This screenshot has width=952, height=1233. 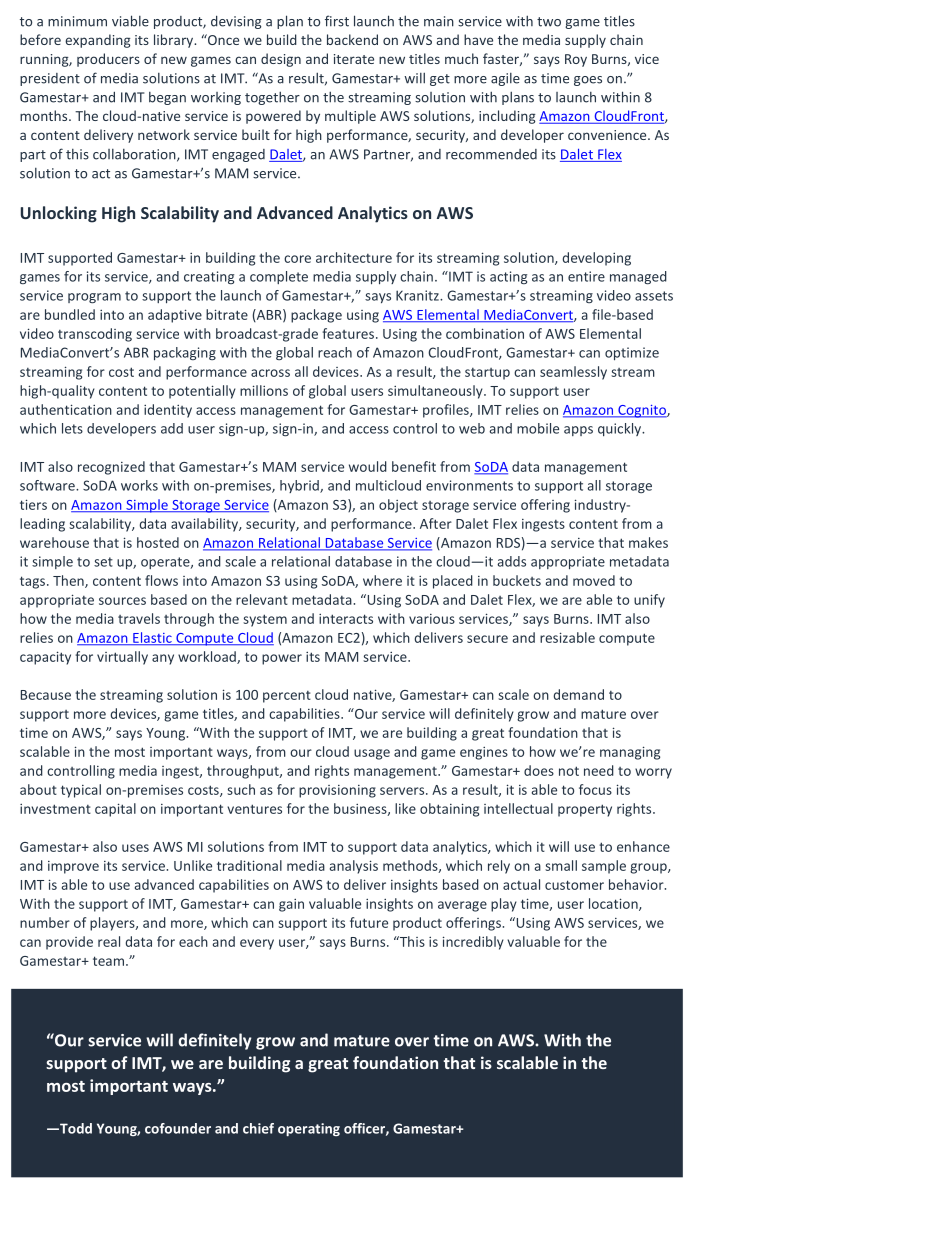 What do you see at coordinates (573, 373) in the screenshot?
I see `seamlessly` at bounding box center [573, 373].
